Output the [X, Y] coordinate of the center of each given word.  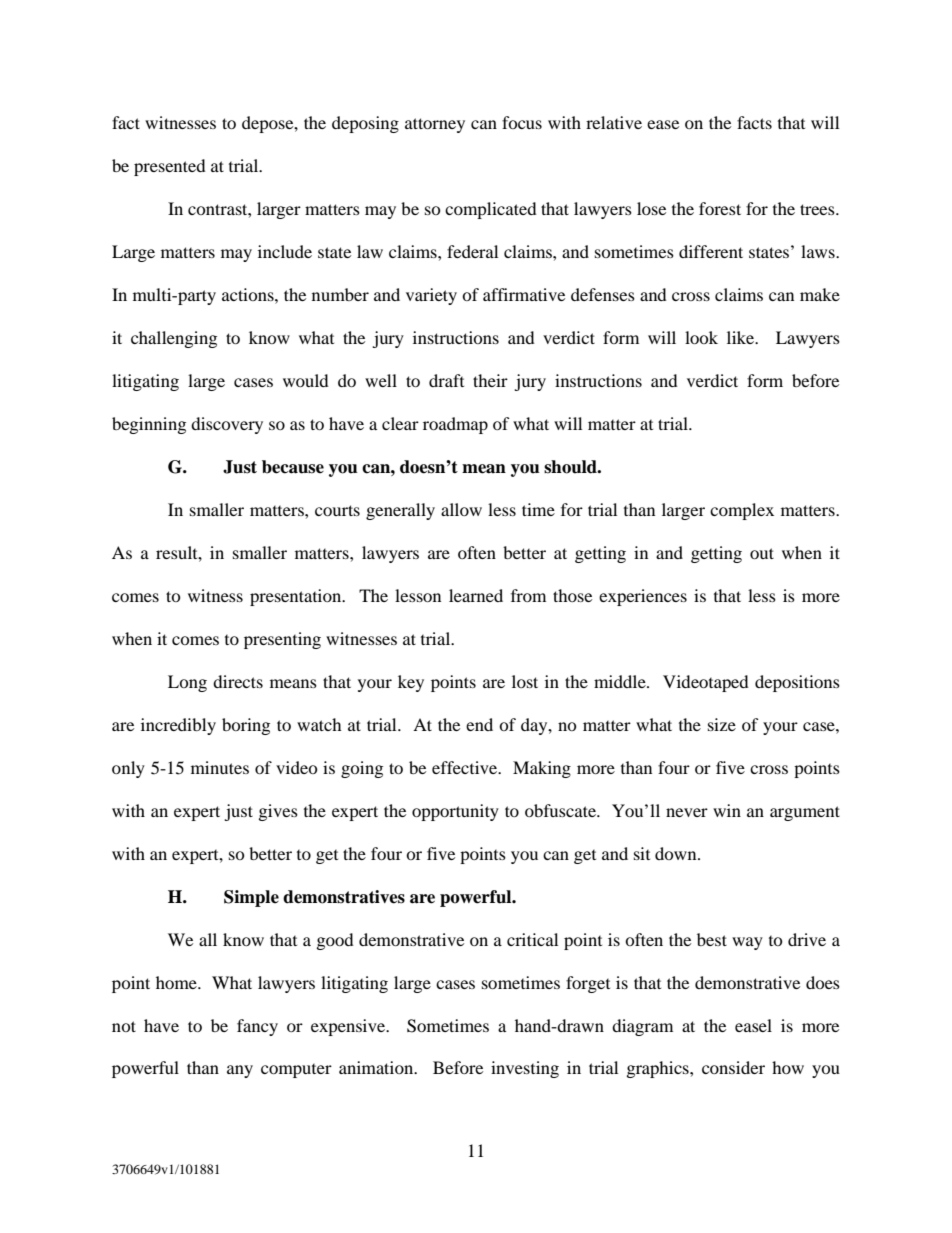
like [742, 337]
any [240, 1071]
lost [525, 681]
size [722, 724]
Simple [251, 898]
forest [720, 208]
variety [431, 296]
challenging [174, 339]
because [293, 467]
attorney [435, 125]
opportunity [455, 812]
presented [170, 167]
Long [187, 683]
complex [742, 511]
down [677, 853]
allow [461, 509]
